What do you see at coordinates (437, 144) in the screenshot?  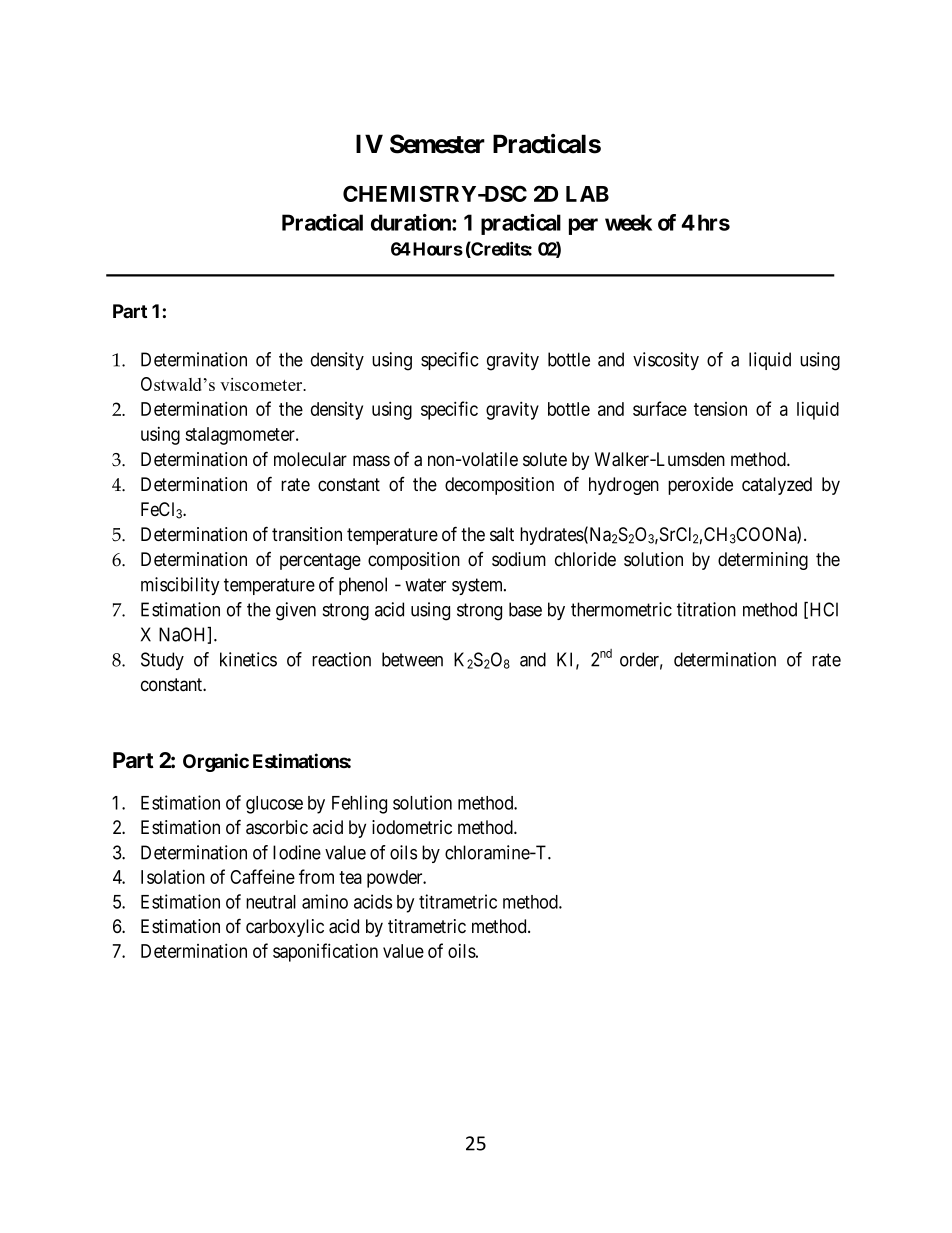 I see `Semester` at bounding box center [437, 144].
